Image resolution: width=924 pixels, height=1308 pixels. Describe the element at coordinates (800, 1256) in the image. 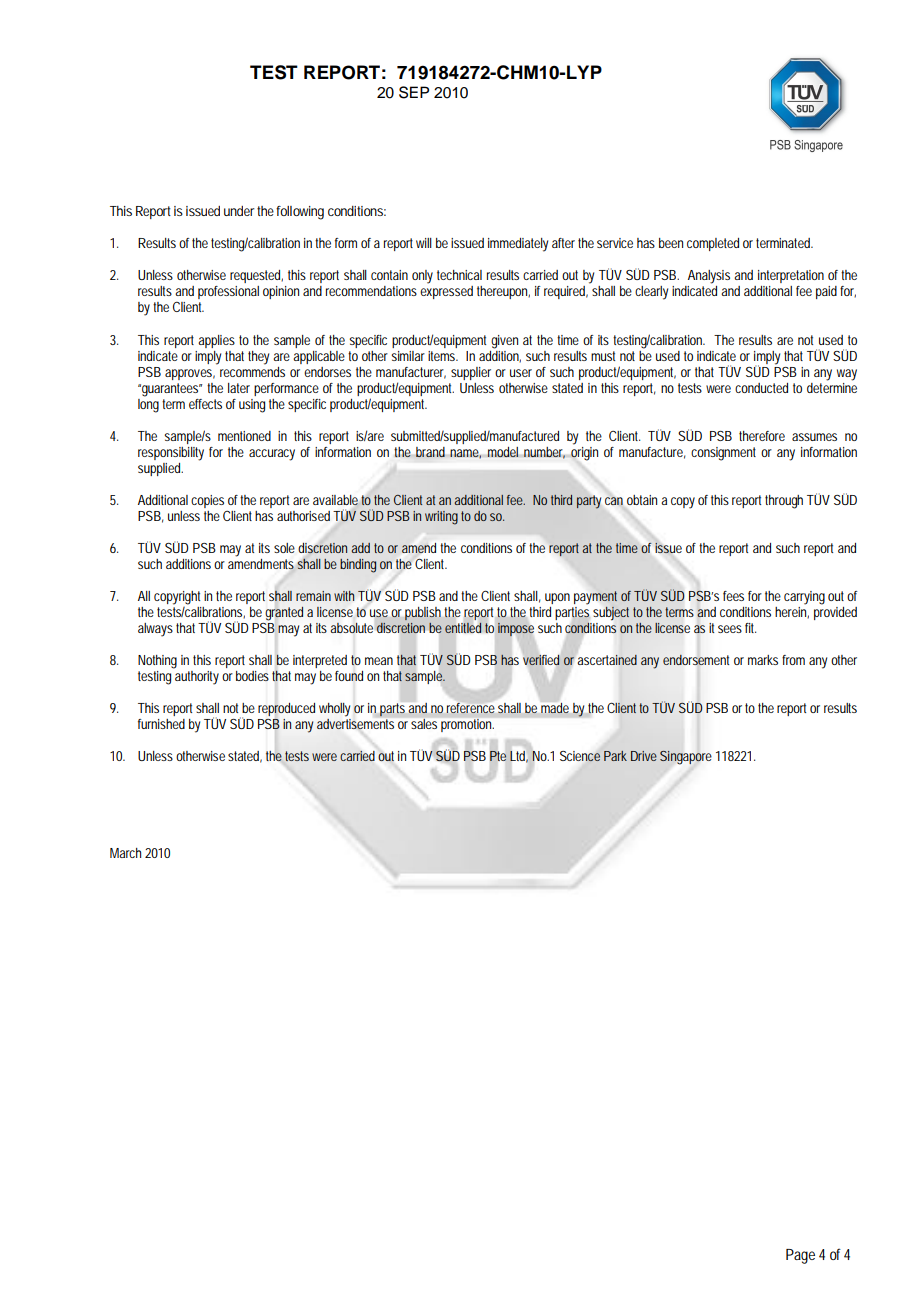

I see `Page` at that location.
